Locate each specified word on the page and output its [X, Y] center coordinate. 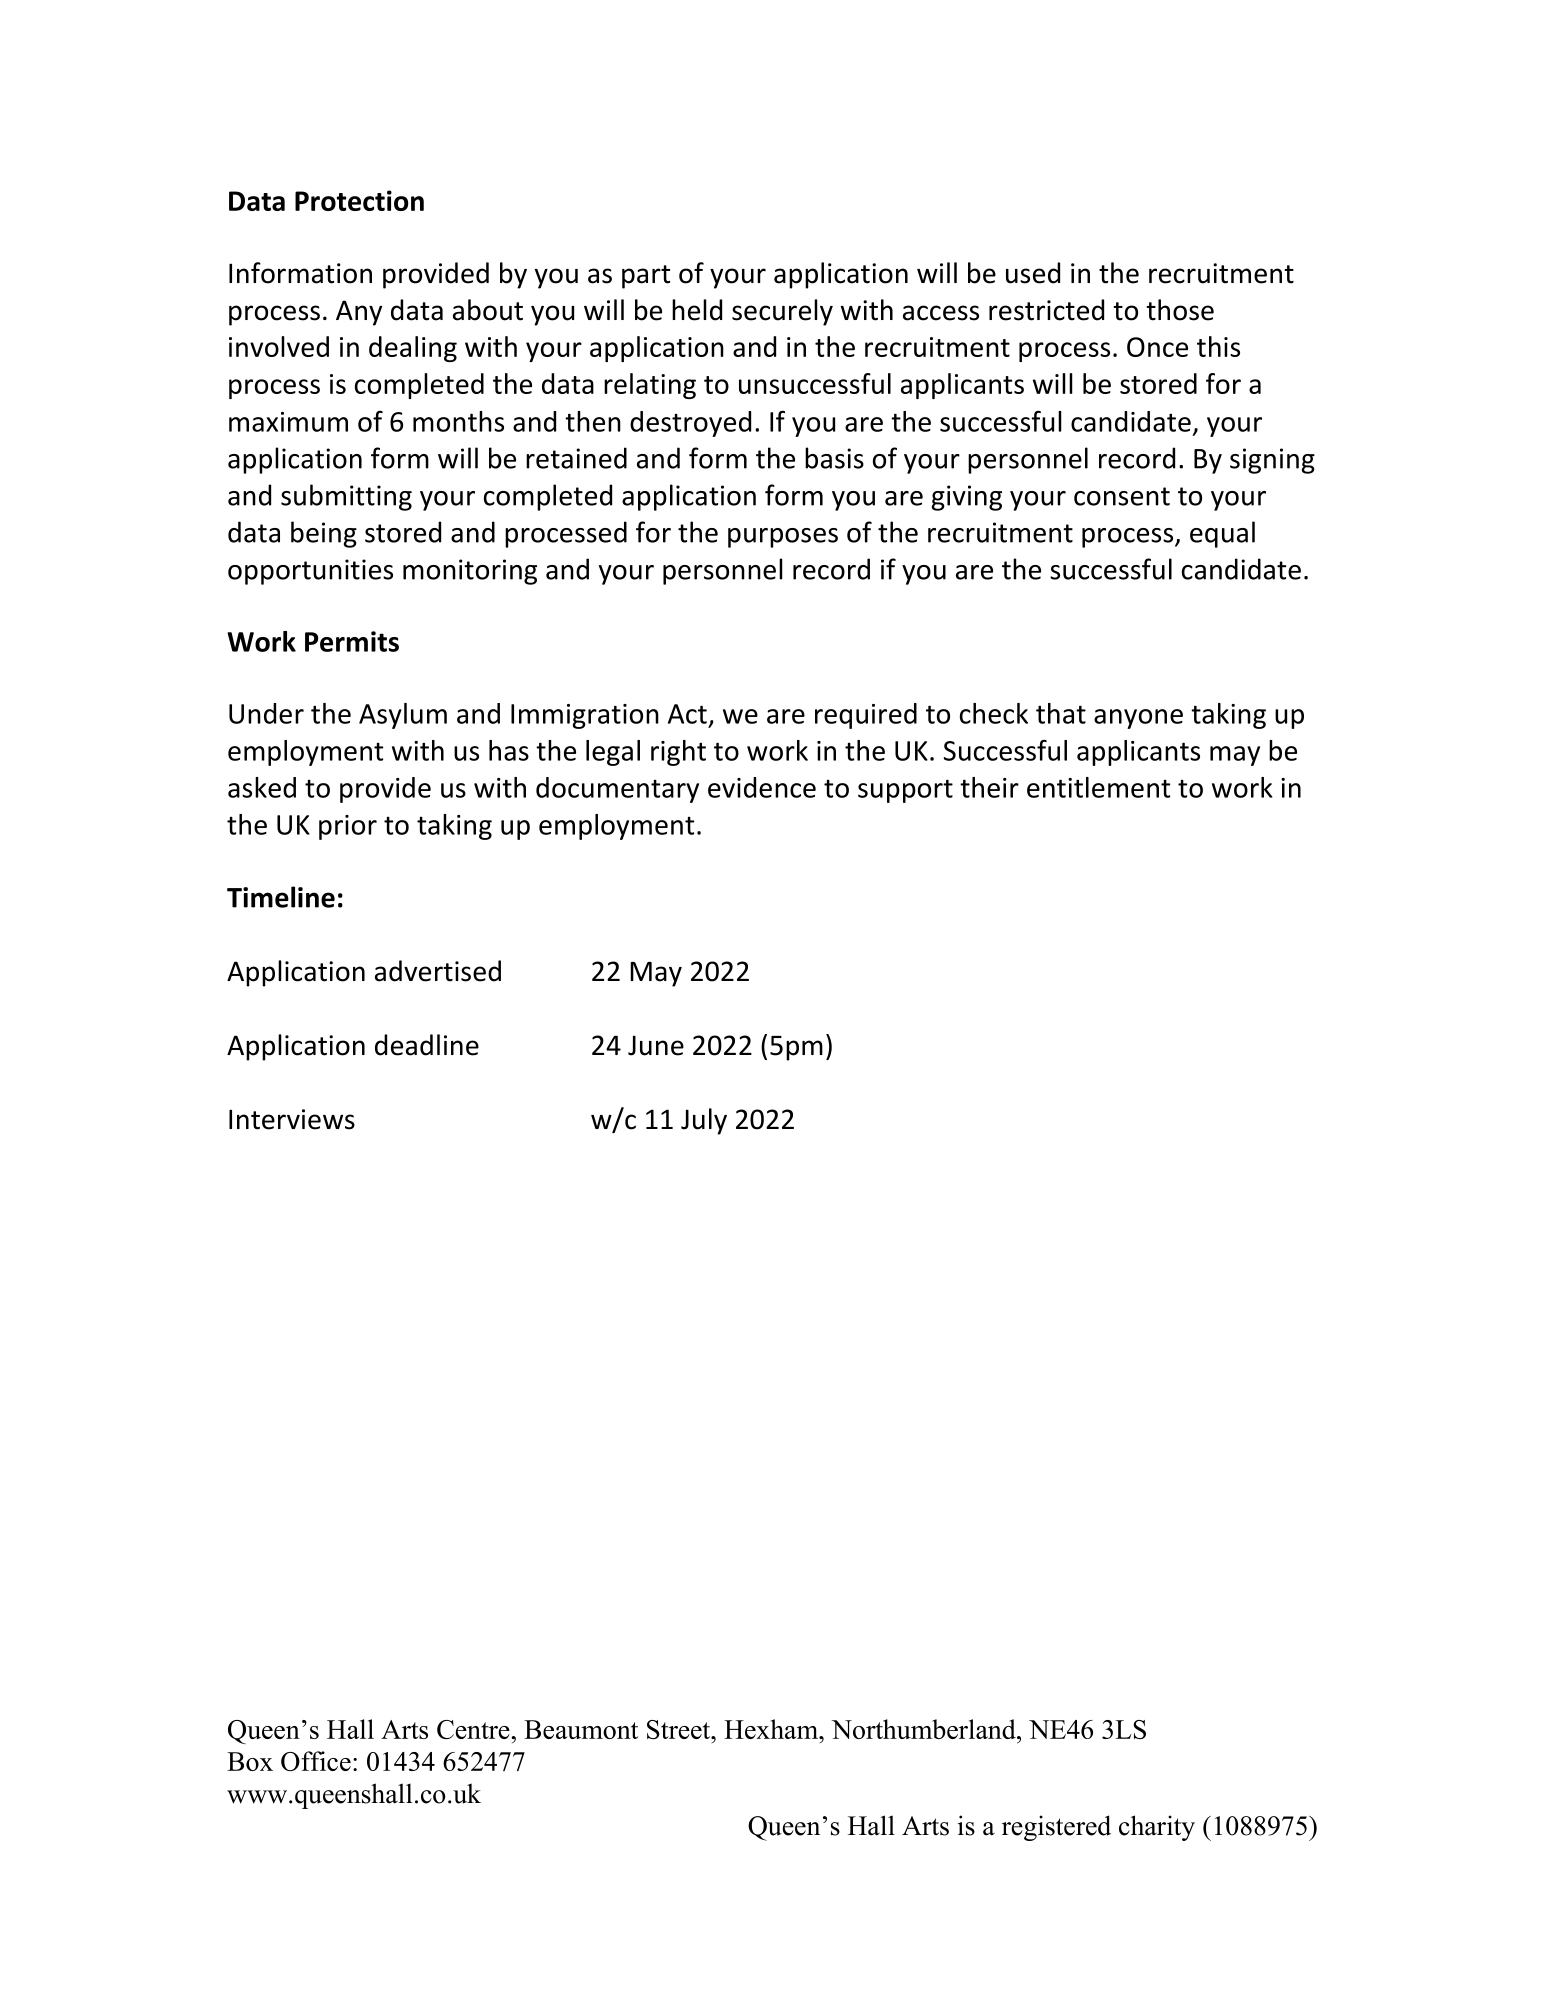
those [1180, 310]
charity [1157, 1828]
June [656, 1045]
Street [680, 1729]
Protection [359, 200]
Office [316, 1761]
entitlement [1098, 787]
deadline [427, 1045]
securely [782, 312]
